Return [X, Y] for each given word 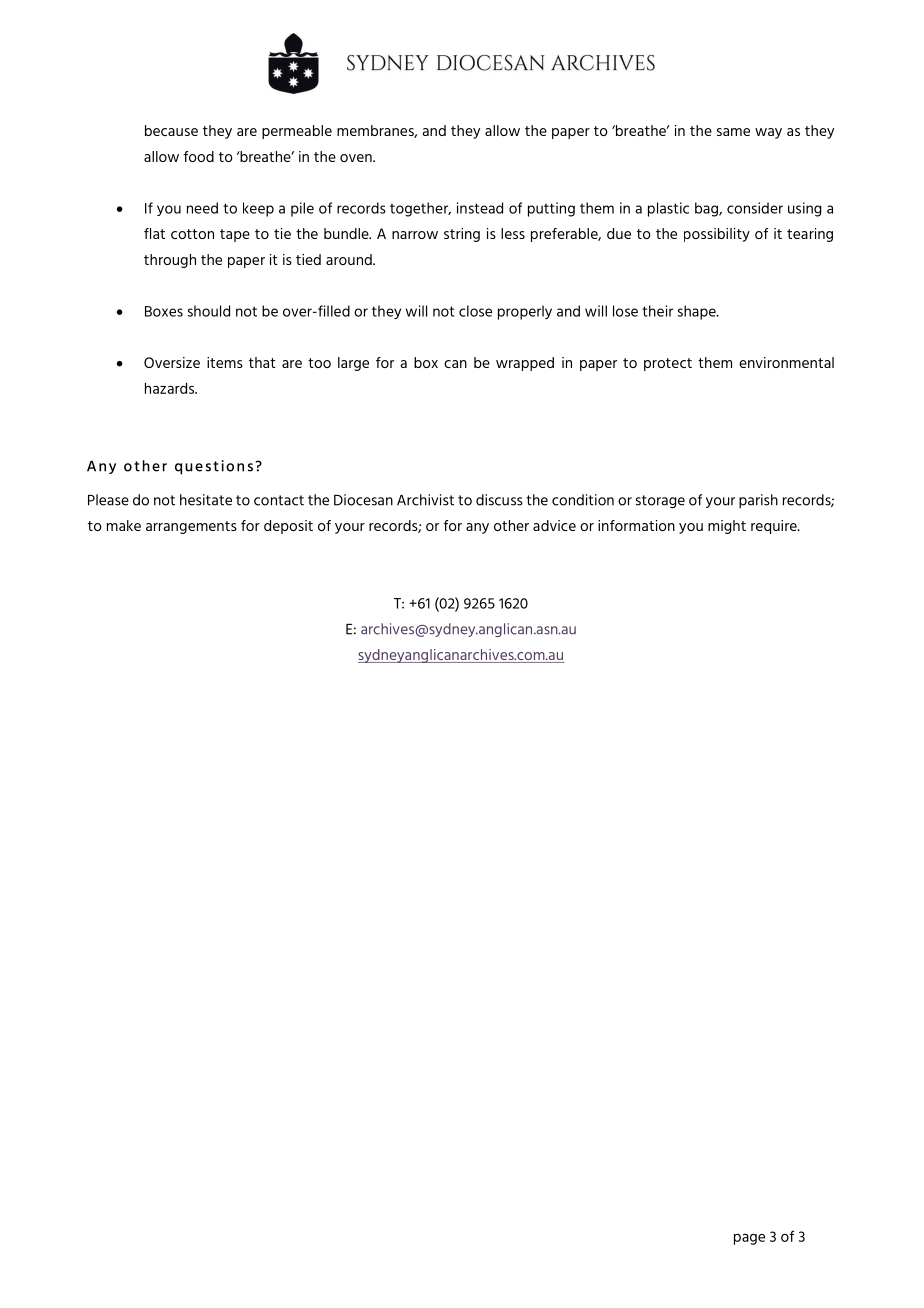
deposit [288, 527]
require [775, 527]
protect [668, 364]
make [124, 525]
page [749, 1239]
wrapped [525, 364]
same [733, 132]
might [727, 527]
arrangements [191, 527]
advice [554, 525]
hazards [171, 388]
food [198, 156]
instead [480, 208]
